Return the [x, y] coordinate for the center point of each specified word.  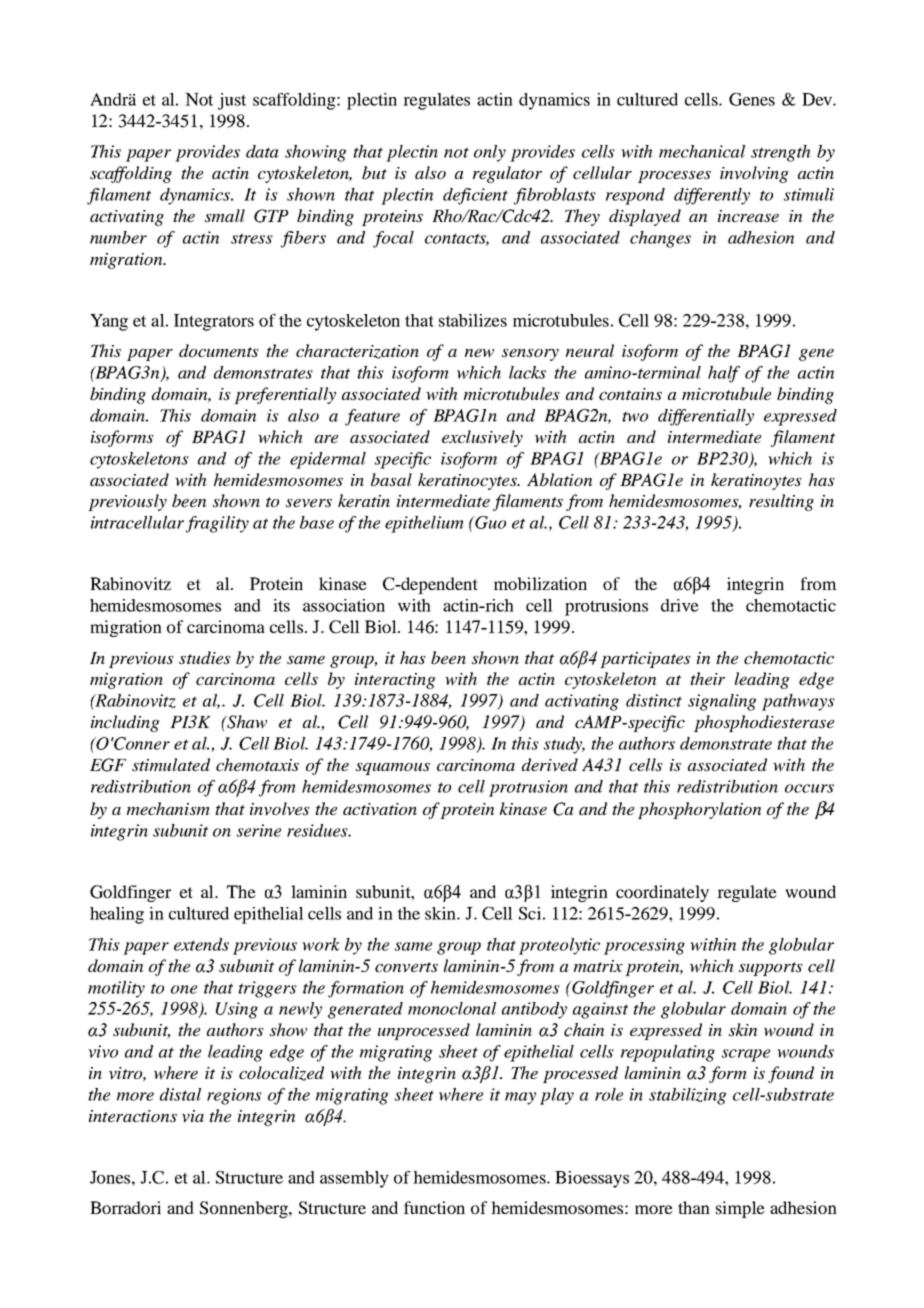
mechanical [702, 151]
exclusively [482, 438]
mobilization [540, 583]
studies [205, 657]
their [707, 678]
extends [201, 944]
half [724, 374]
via [193, 1116]
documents [219, 350]
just [232, 101]
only [490, 153]
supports [771, 969]
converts [406, 967]
